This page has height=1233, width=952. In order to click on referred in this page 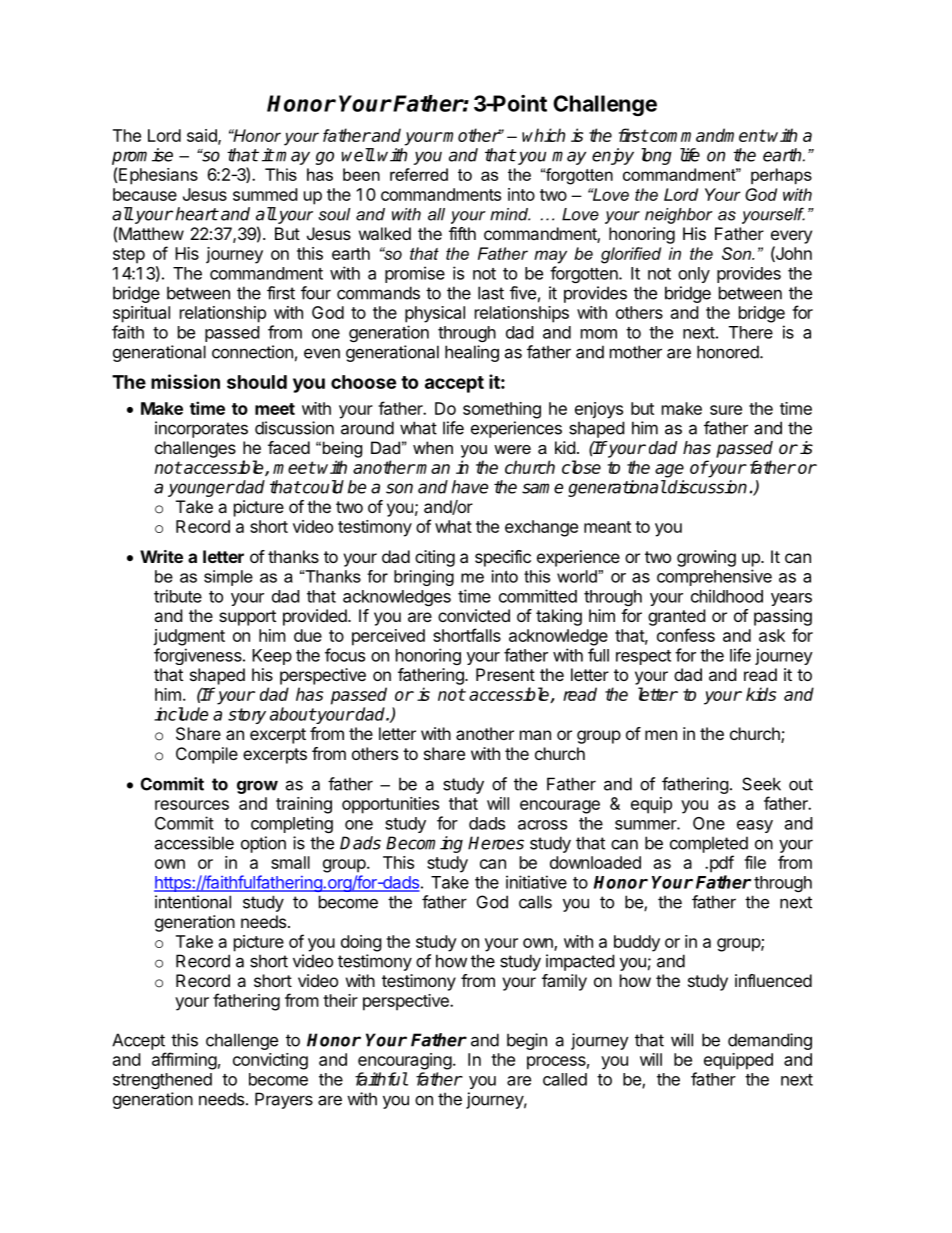, I will do `click(419, 174)`.
